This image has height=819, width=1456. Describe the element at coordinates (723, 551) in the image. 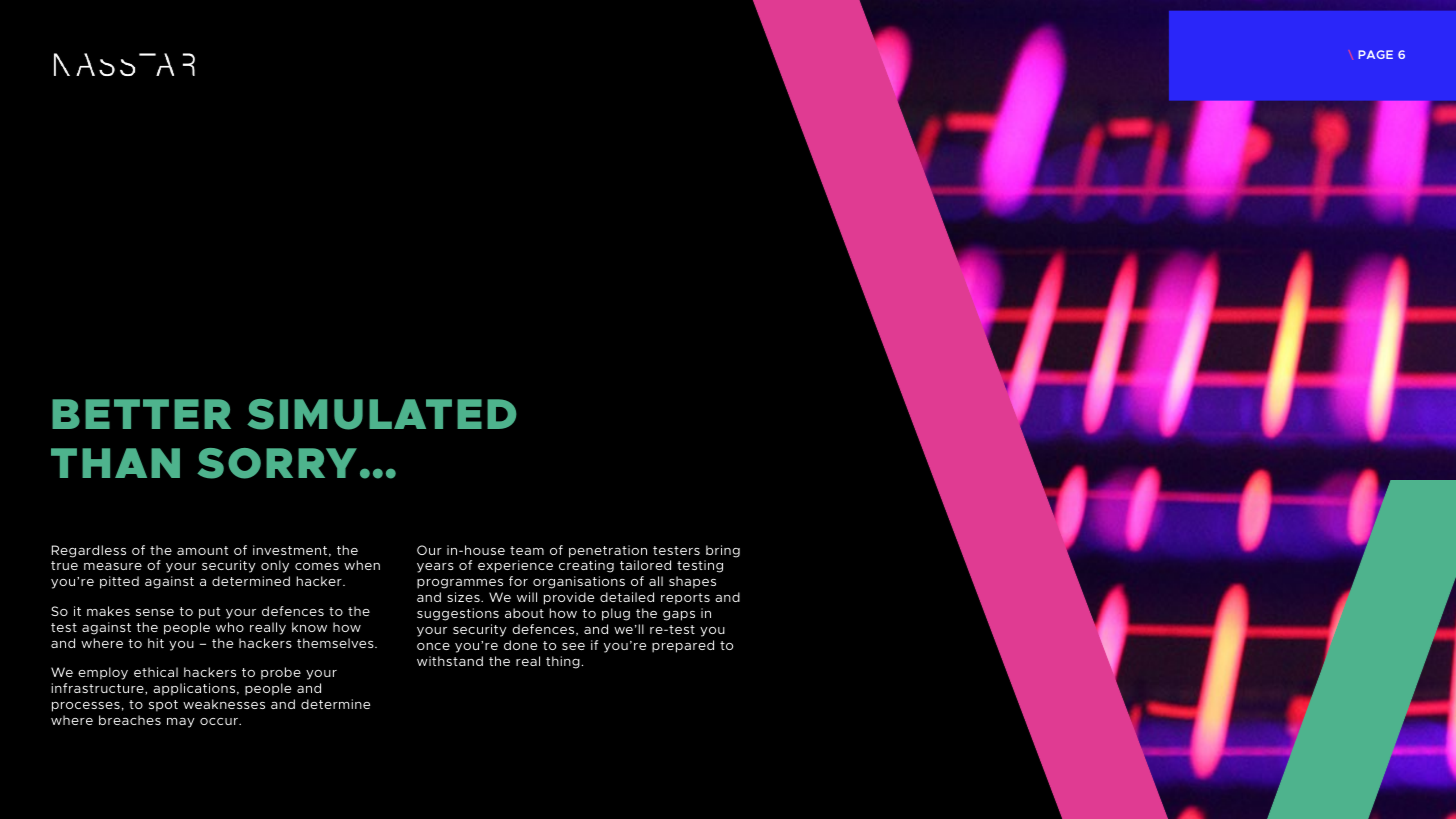

I see `bring` at that location.
